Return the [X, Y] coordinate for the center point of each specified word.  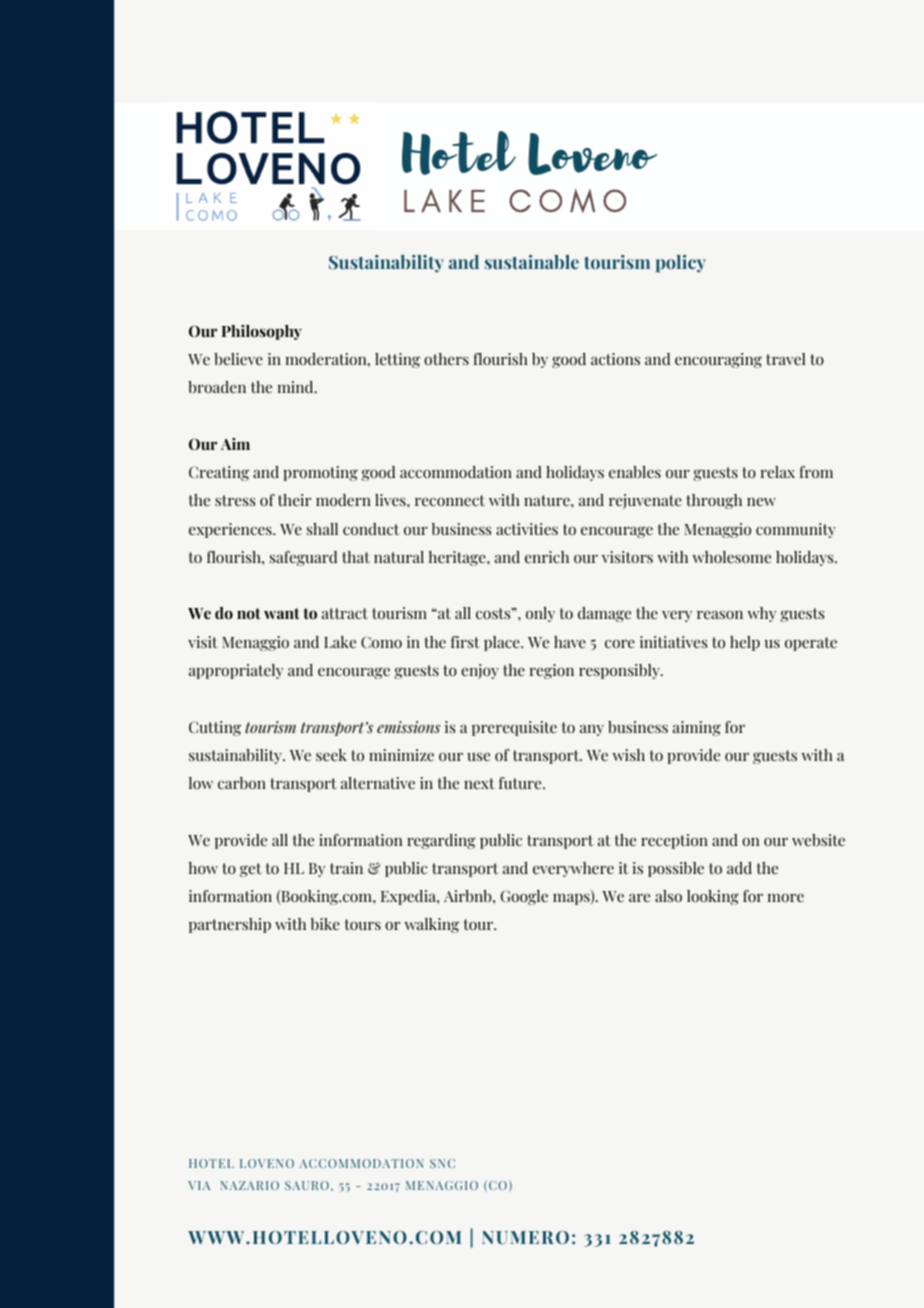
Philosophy [262, 332]
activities [527, 529]
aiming [697, 728]
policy [681, 264]
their [294, 500]
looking [713, 897]
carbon [242, 783]
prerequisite [514, 728]
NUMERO [525, 1237]
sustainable [532, 262]
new [761, 501]
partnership [230, 925]
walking [431, 925]
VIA [199, 1185]
